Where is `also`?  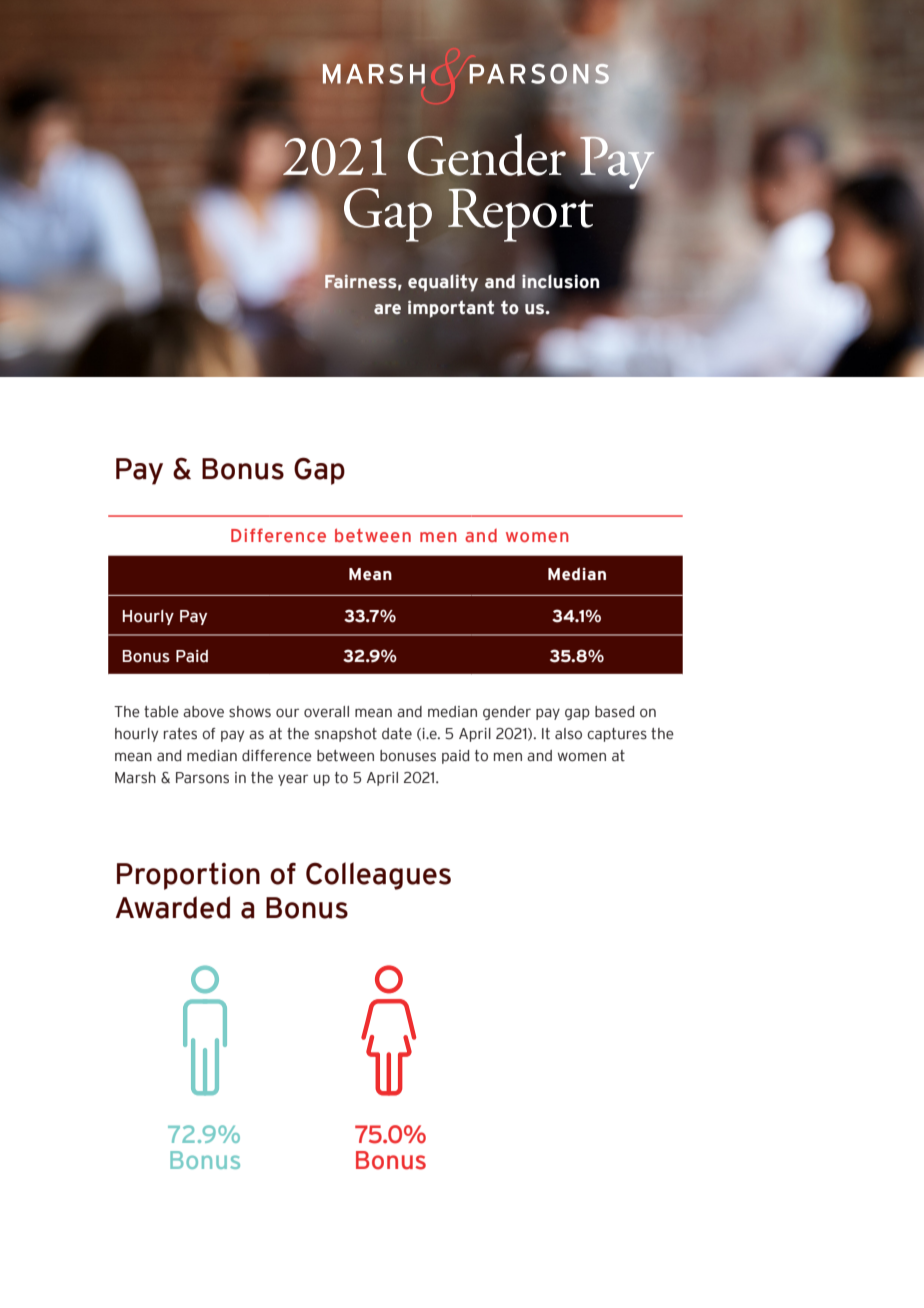 also is located at coordinates (568, 734).
